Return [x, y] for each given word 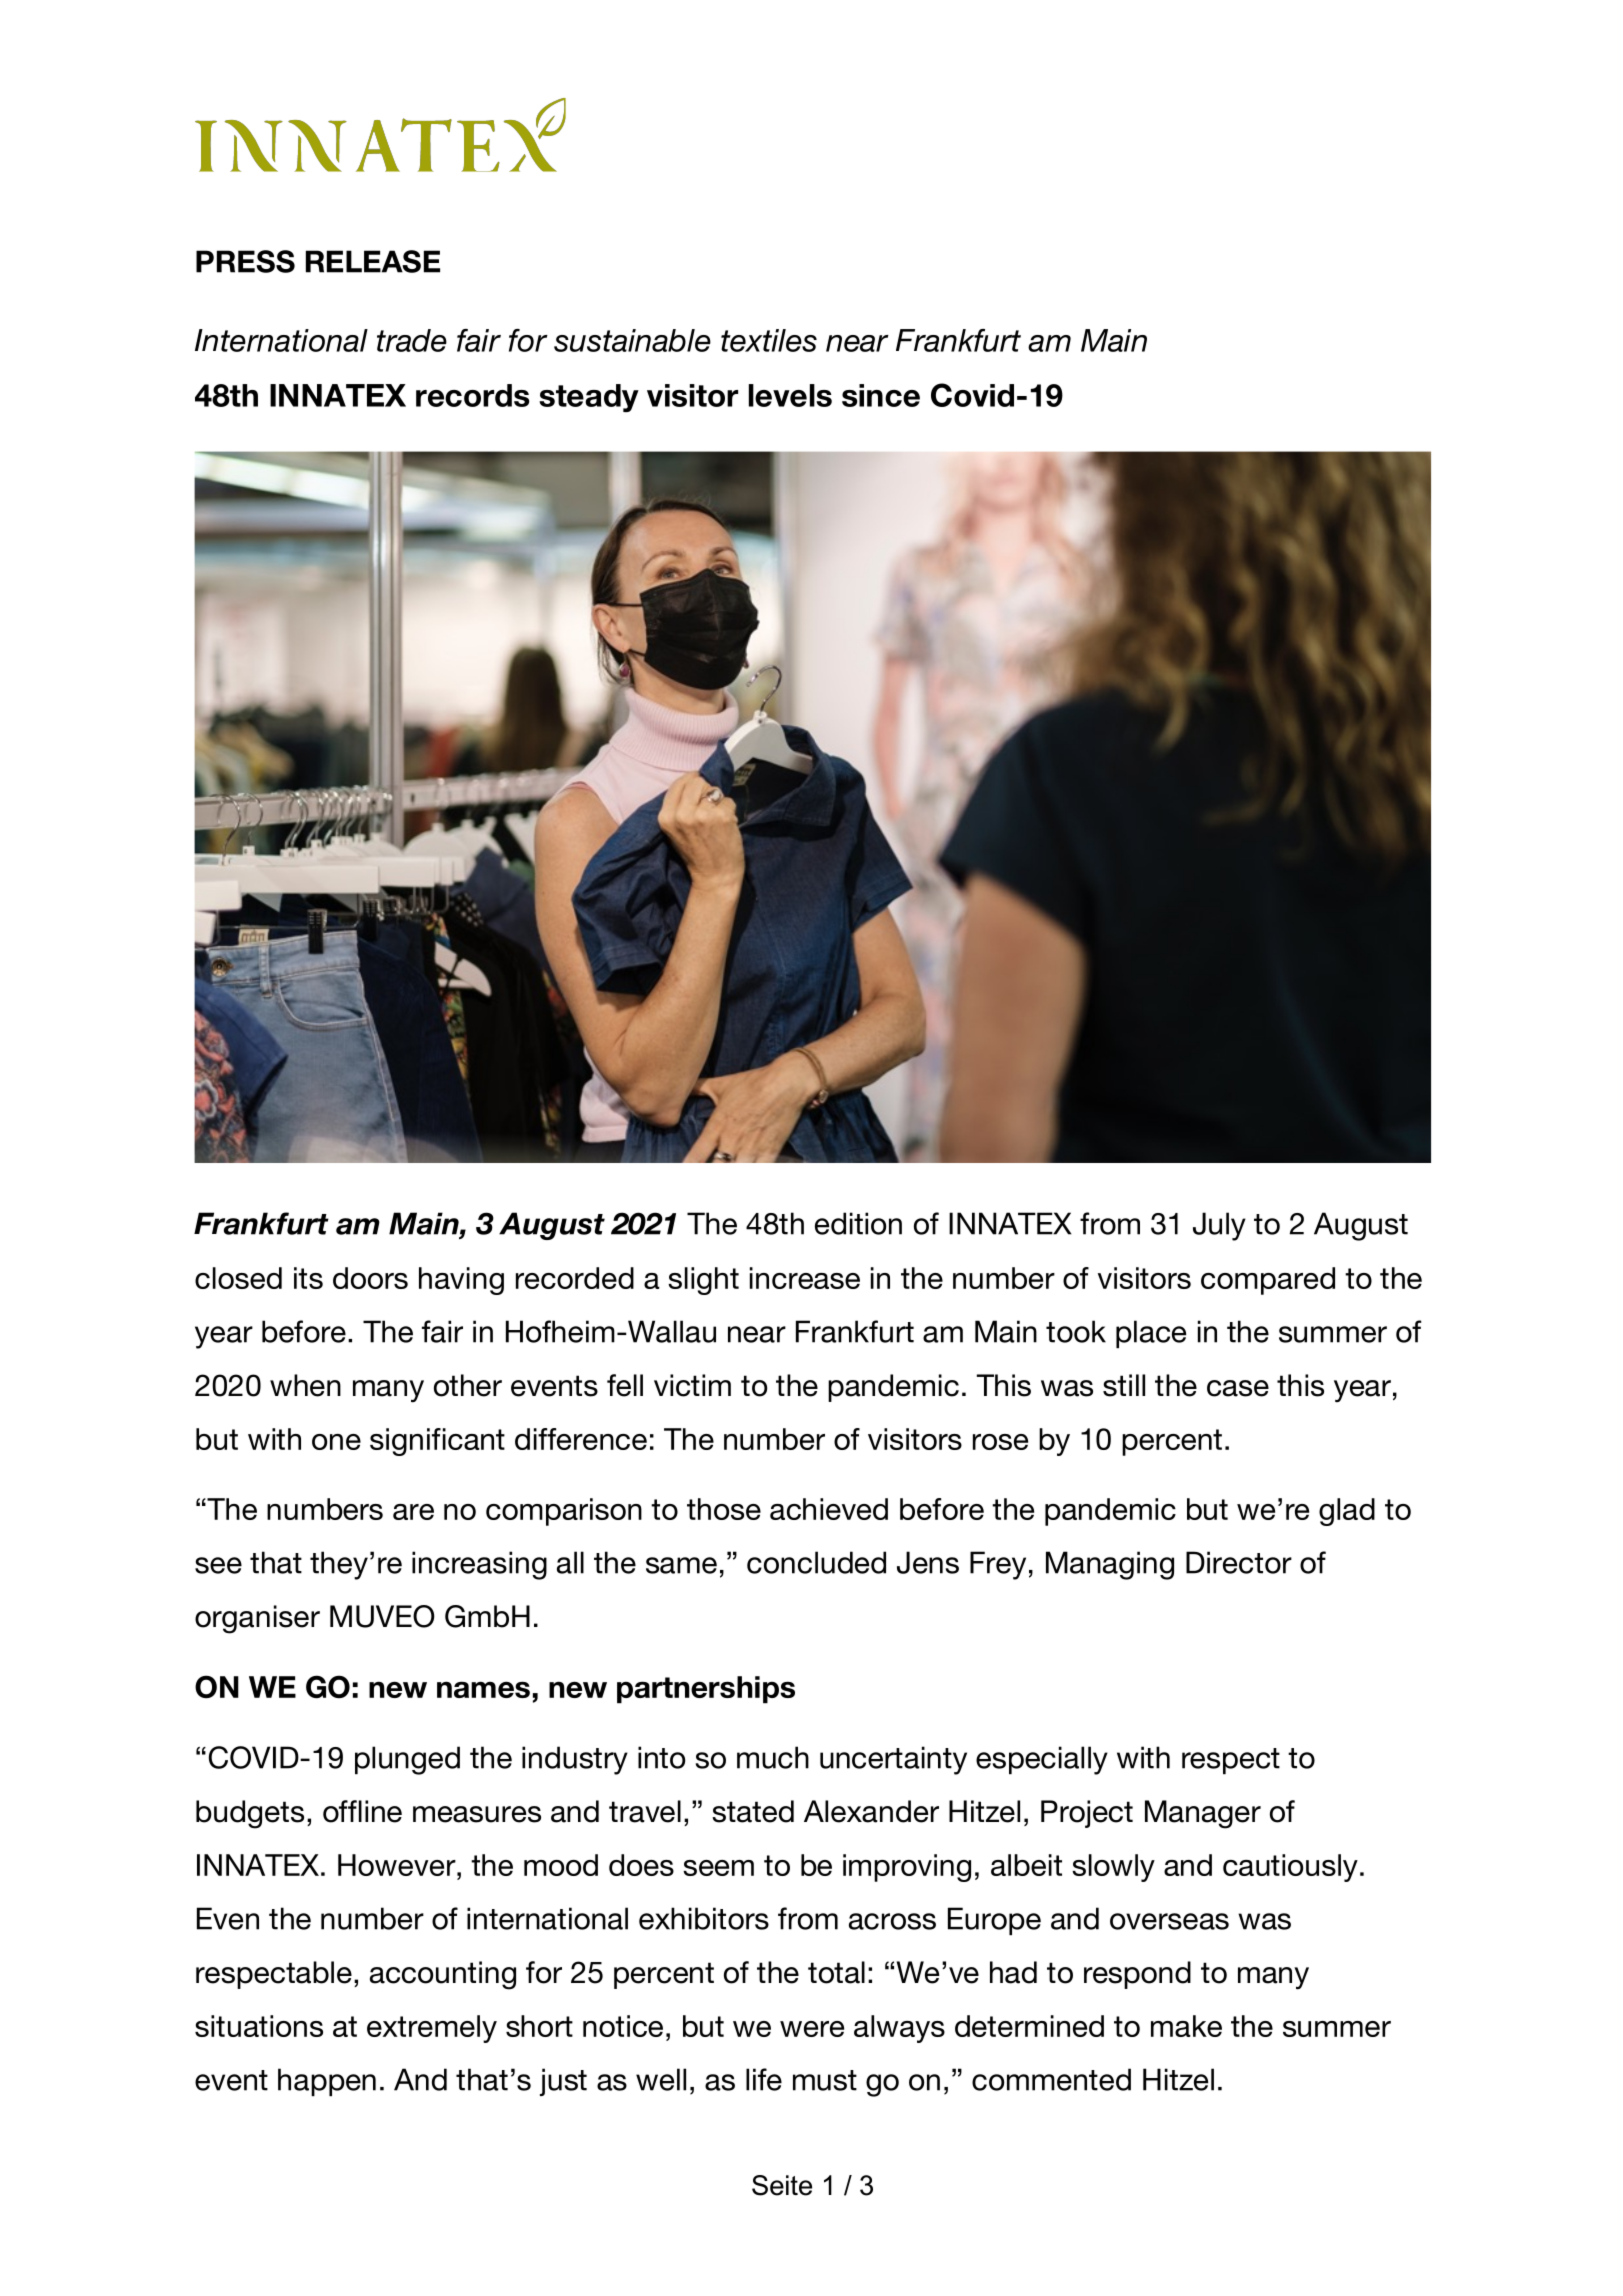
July [1219, 1226]
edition [858, 1223]
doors [370, 1278]
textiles [769, 340]
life [764, 2079]
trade [412, 340]
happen [327, 2082]
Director [1239, 1562]
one [336, 1442]
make [1186, 2026]
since [881, 395]
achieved [829, 1509]
